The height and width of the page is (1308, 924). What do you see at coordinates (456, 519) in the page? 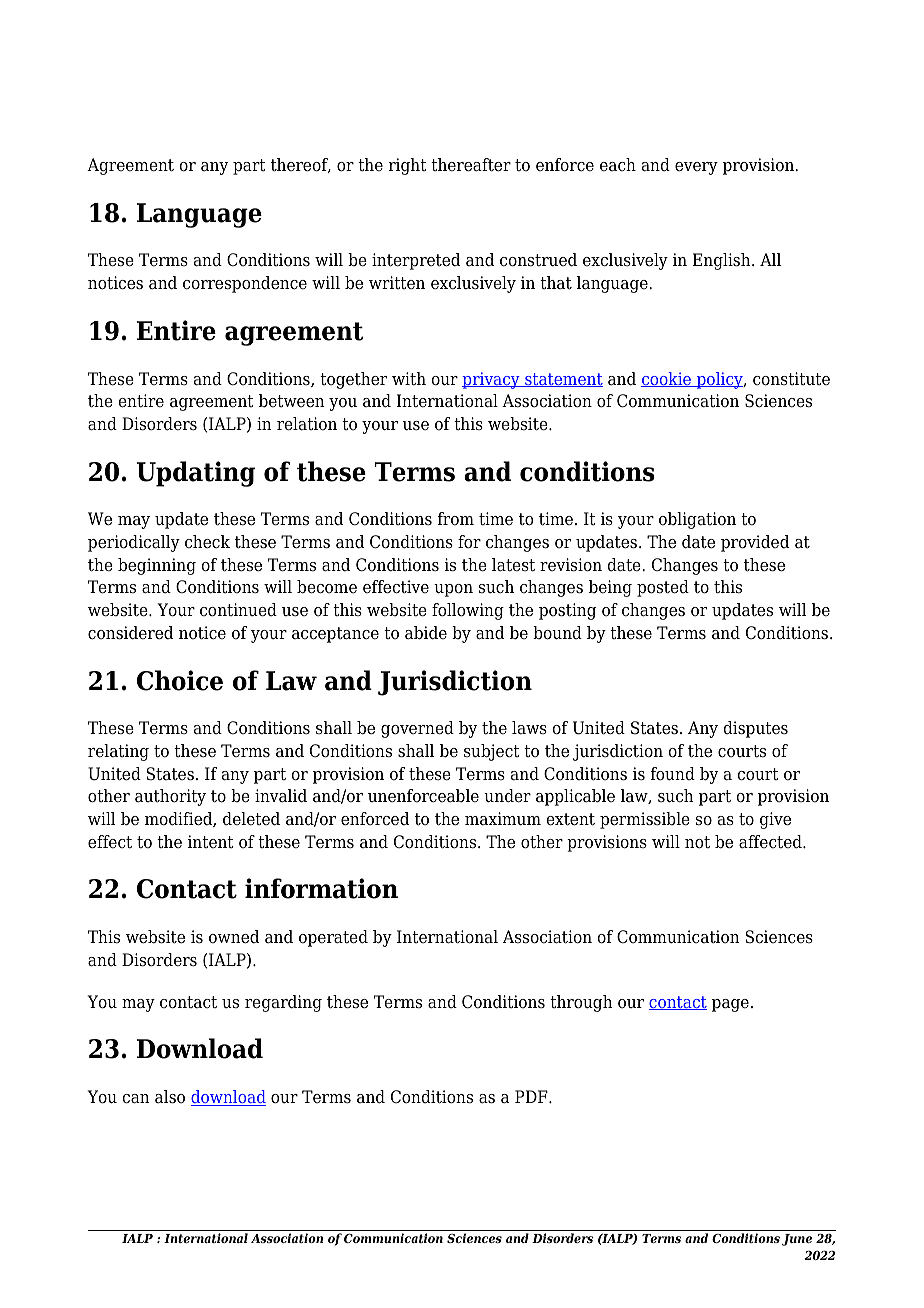
I see `from` at bounding box center [456, 519].
